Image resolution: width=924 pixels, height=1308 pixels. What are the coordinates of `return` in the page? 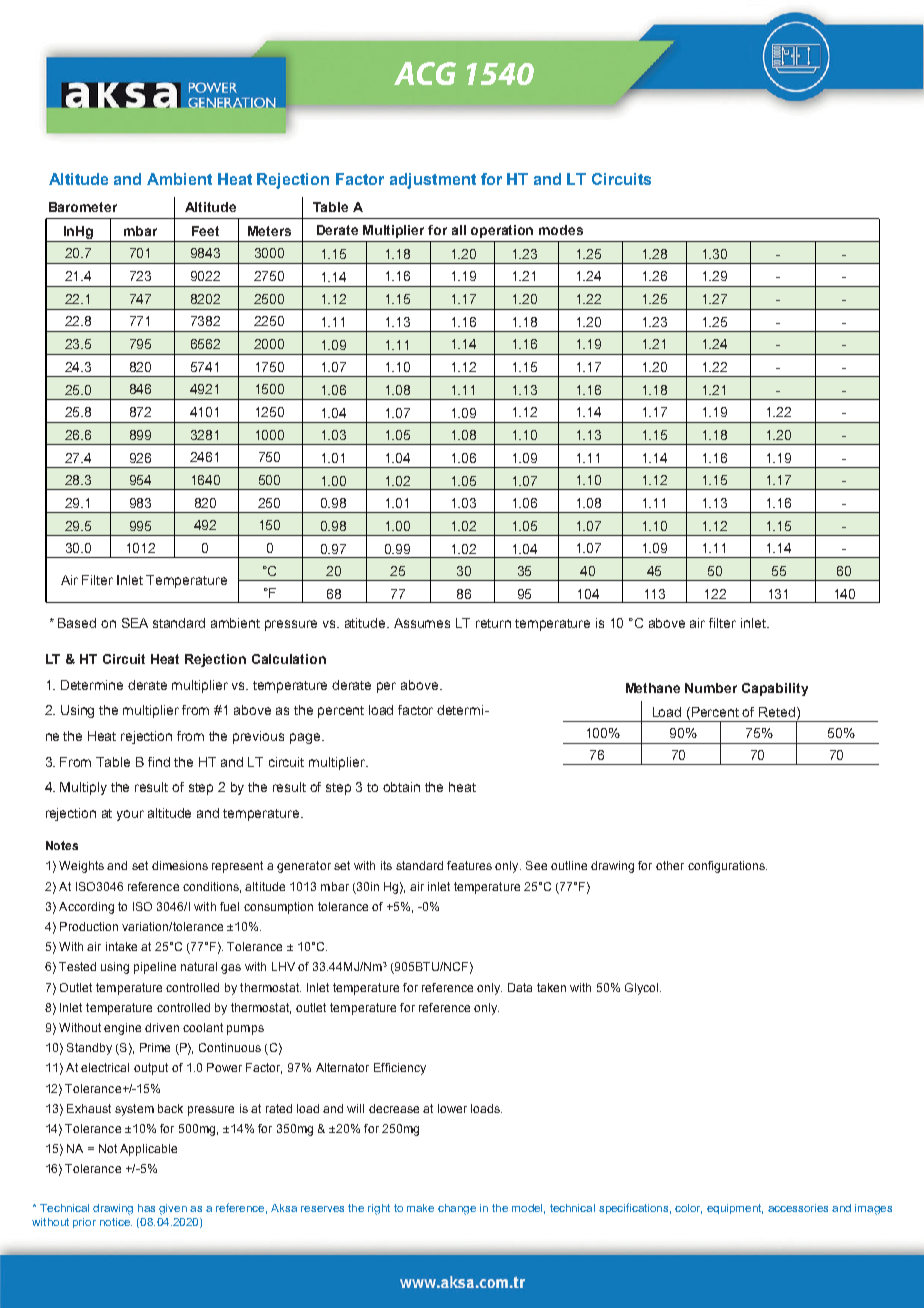 It's located at (493, 623).
